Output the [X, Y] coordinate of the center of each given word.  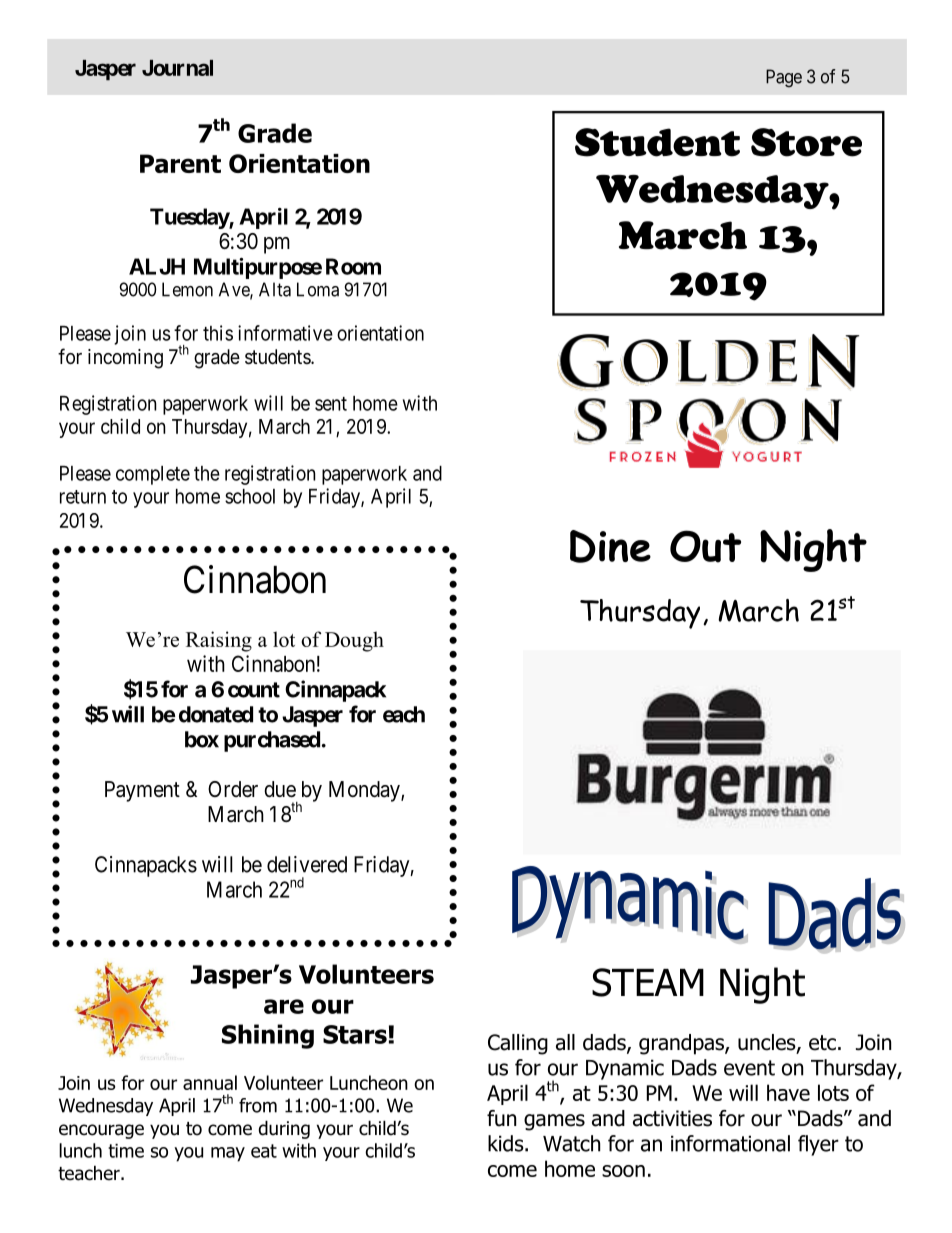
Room [353, 266]
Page [784, 78]
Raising [219, 641]
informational [730, 1143]
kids [507, 1143]
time [126, 1151]
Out [705, 546]
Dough [354, 641]
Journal [177, 68]
